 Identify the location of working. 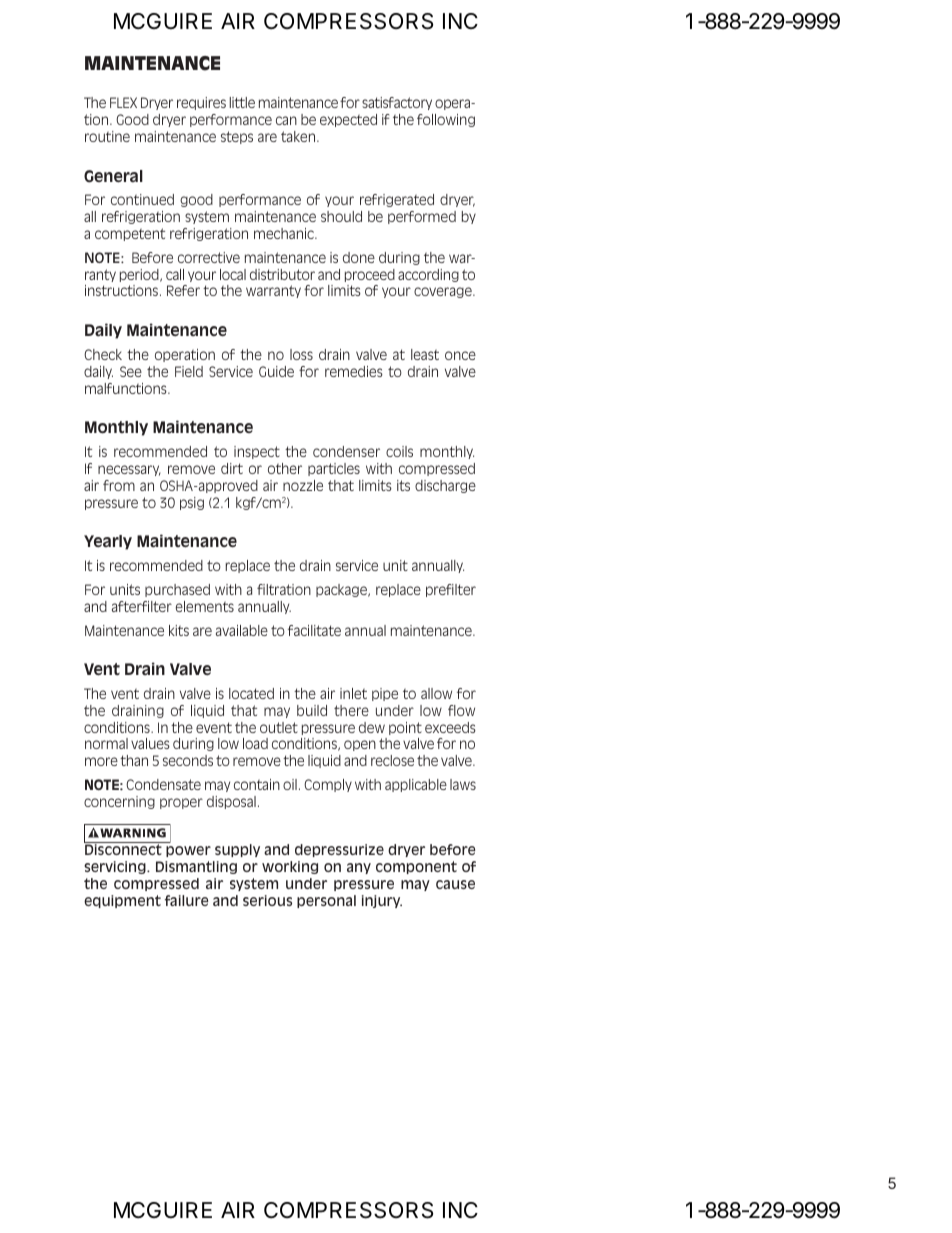
(290, 867).
